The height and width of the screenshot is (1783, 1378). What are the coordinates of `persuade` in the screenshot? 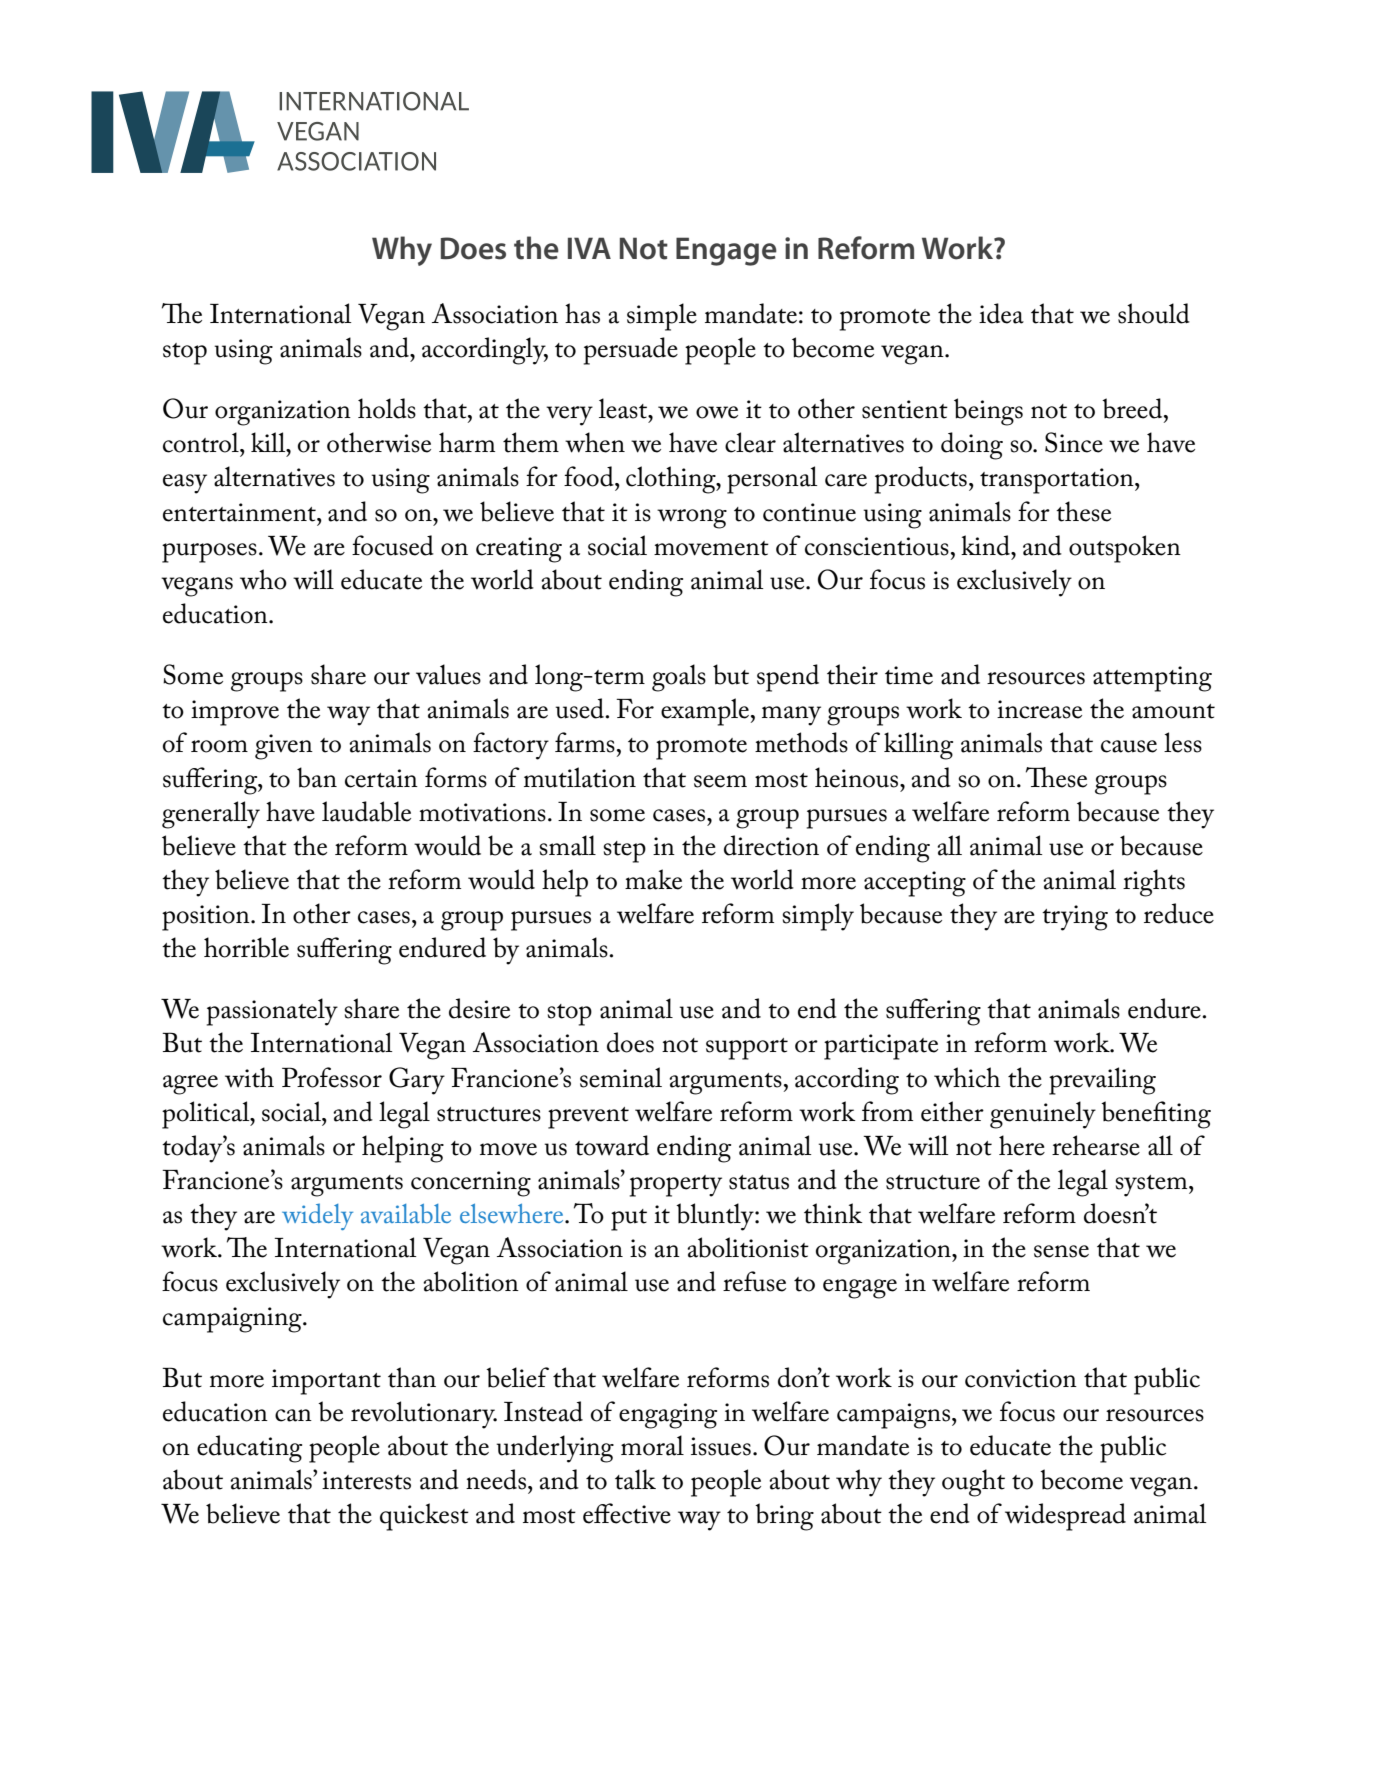 It's located at (631, 351).
